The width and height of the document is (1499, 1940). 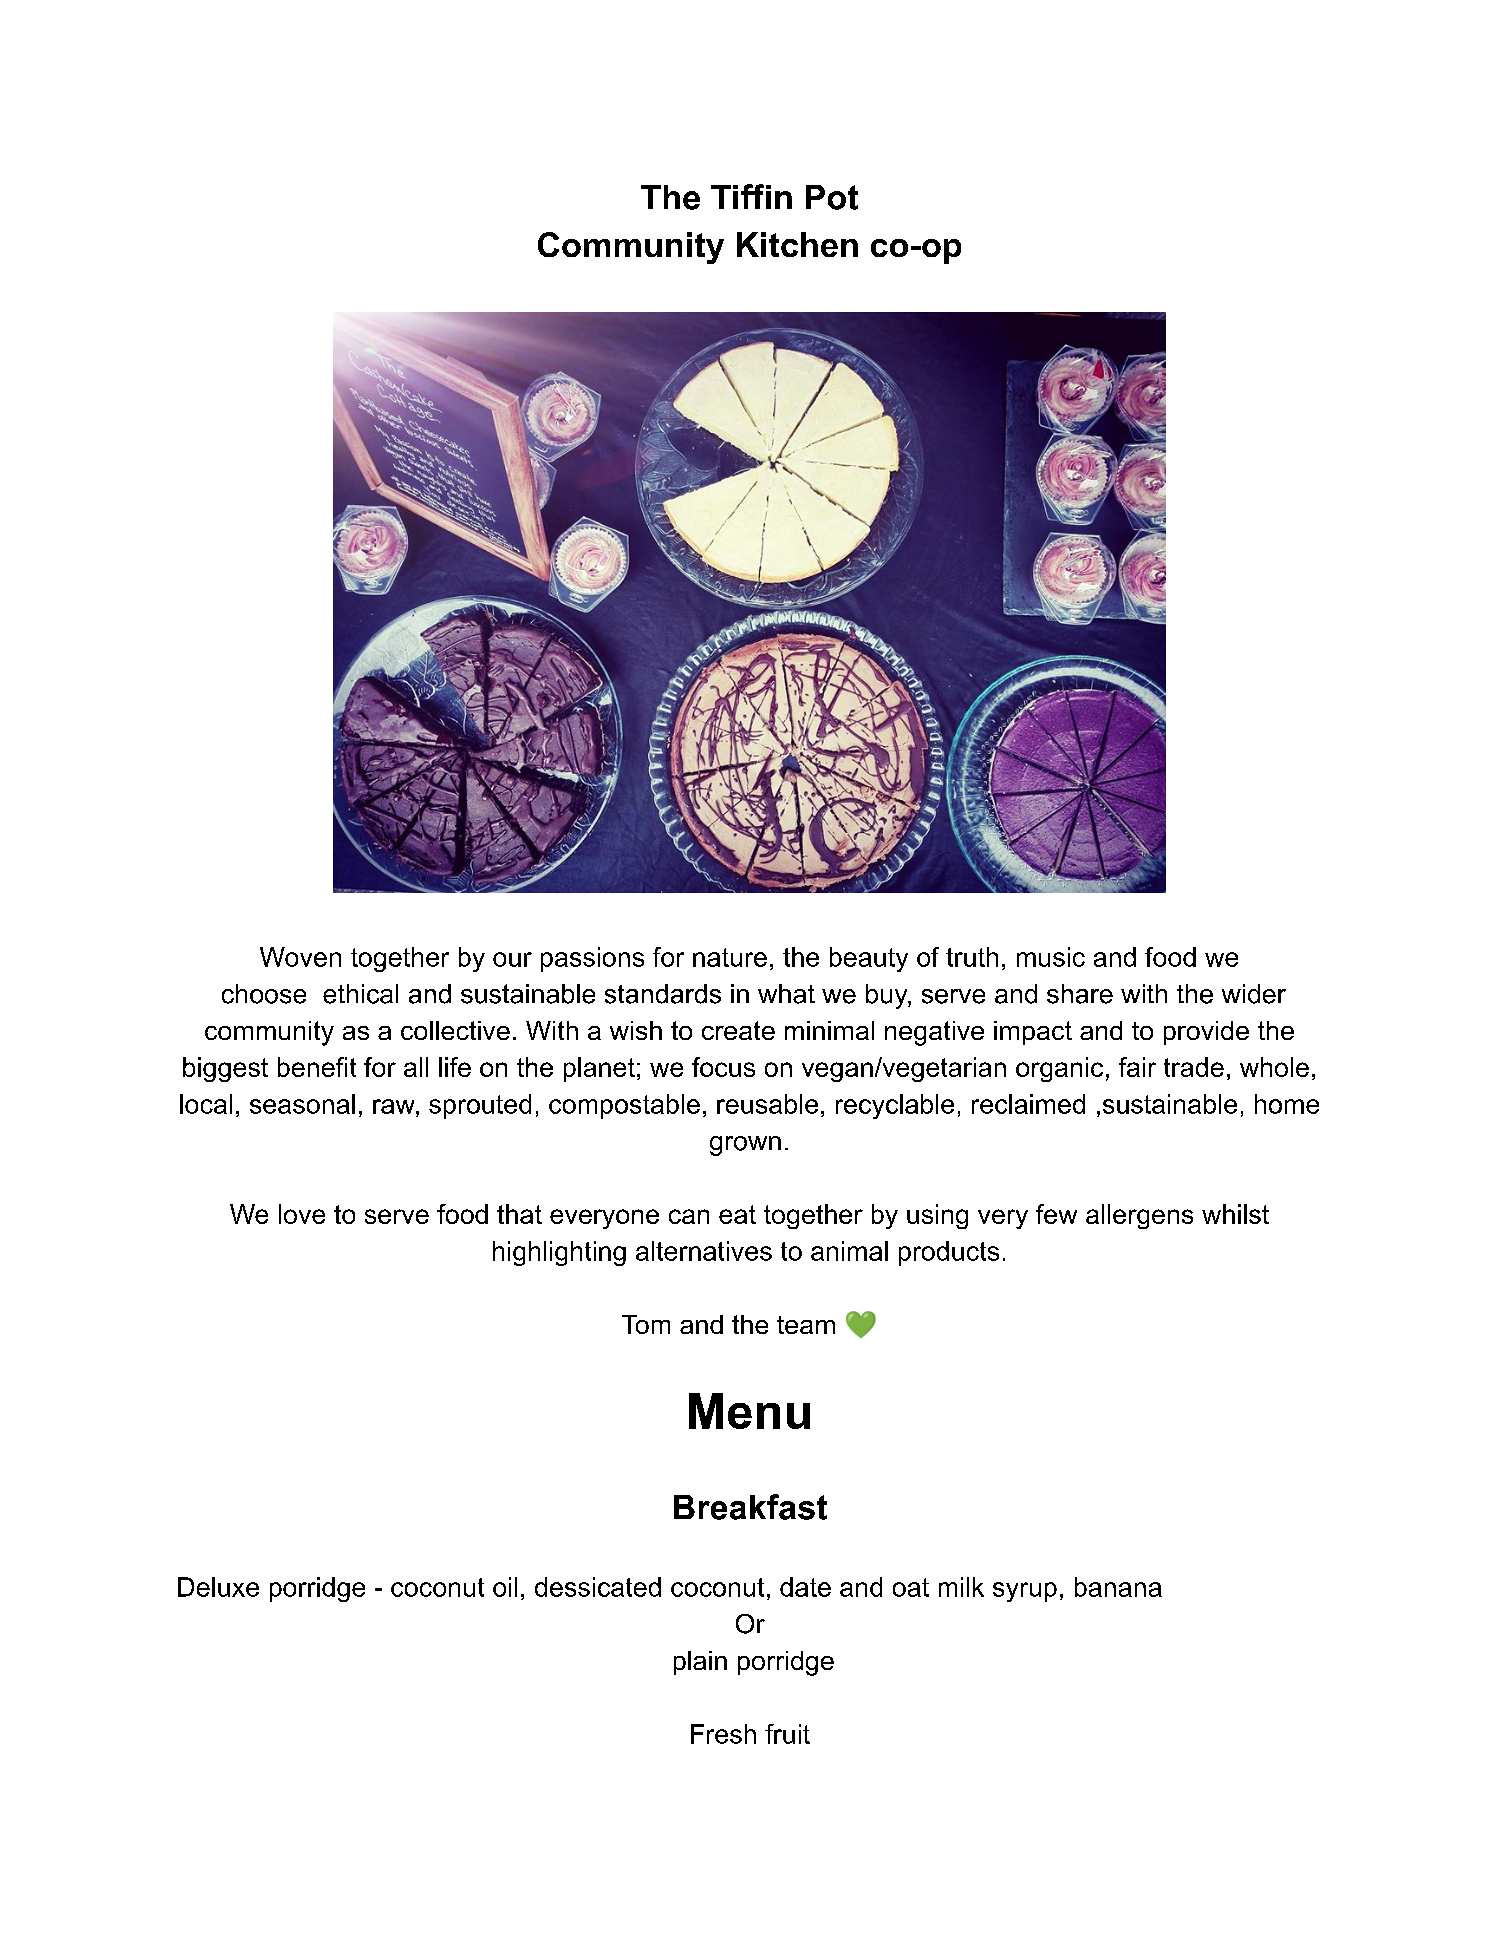 What do you see at coordinates (218, 1587) in the document?
I see `Deluxe` at bounding box center [218, 1587].
